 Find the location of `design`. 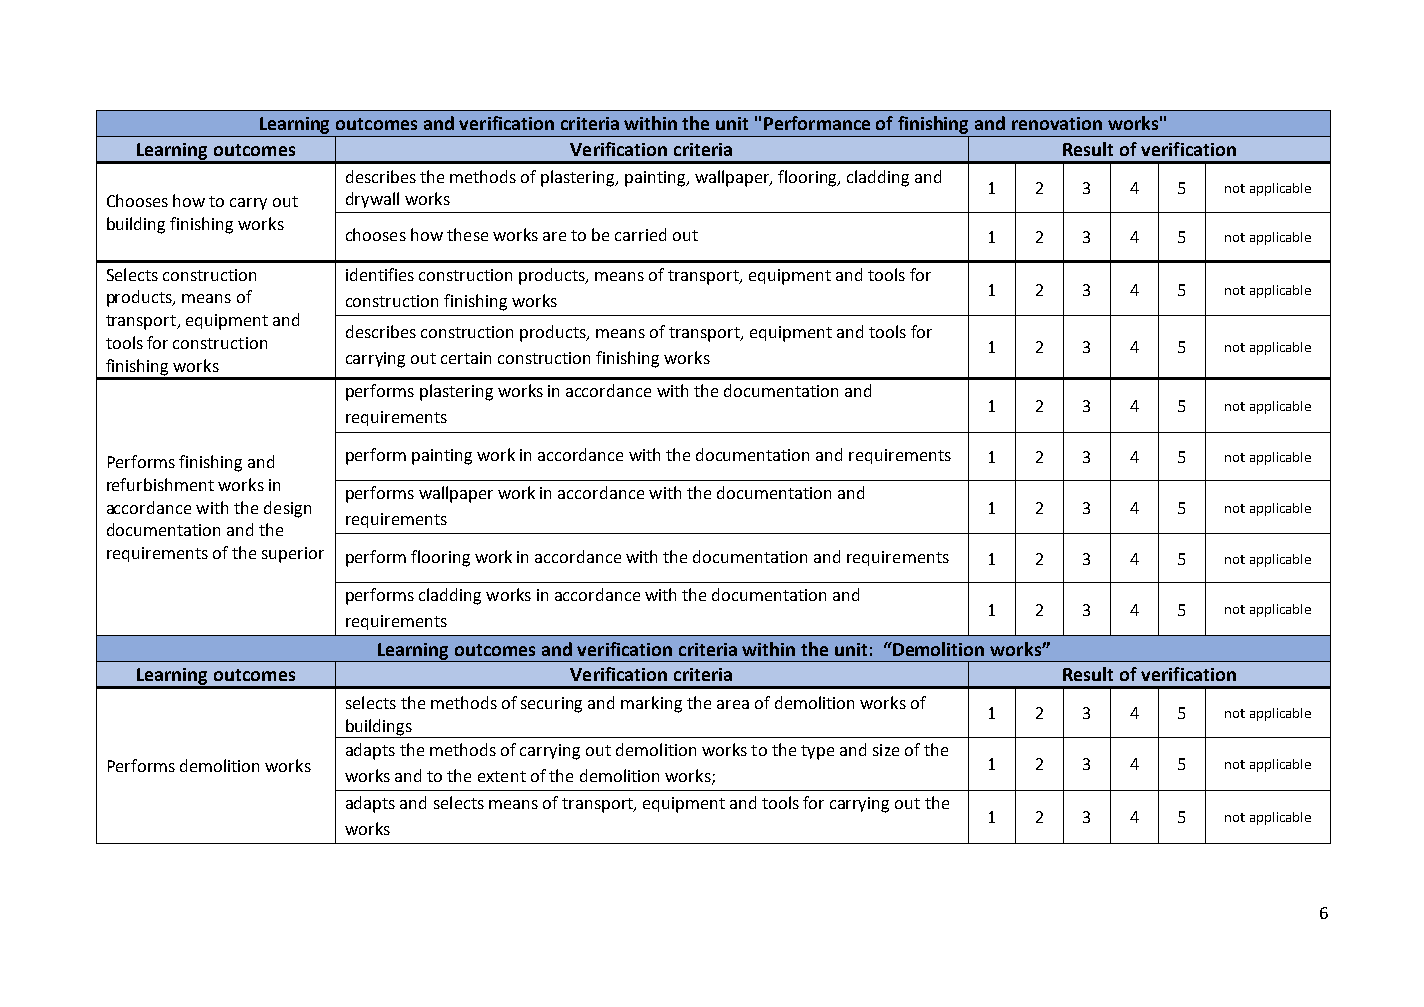

design is located at coordinates (287, 509).
